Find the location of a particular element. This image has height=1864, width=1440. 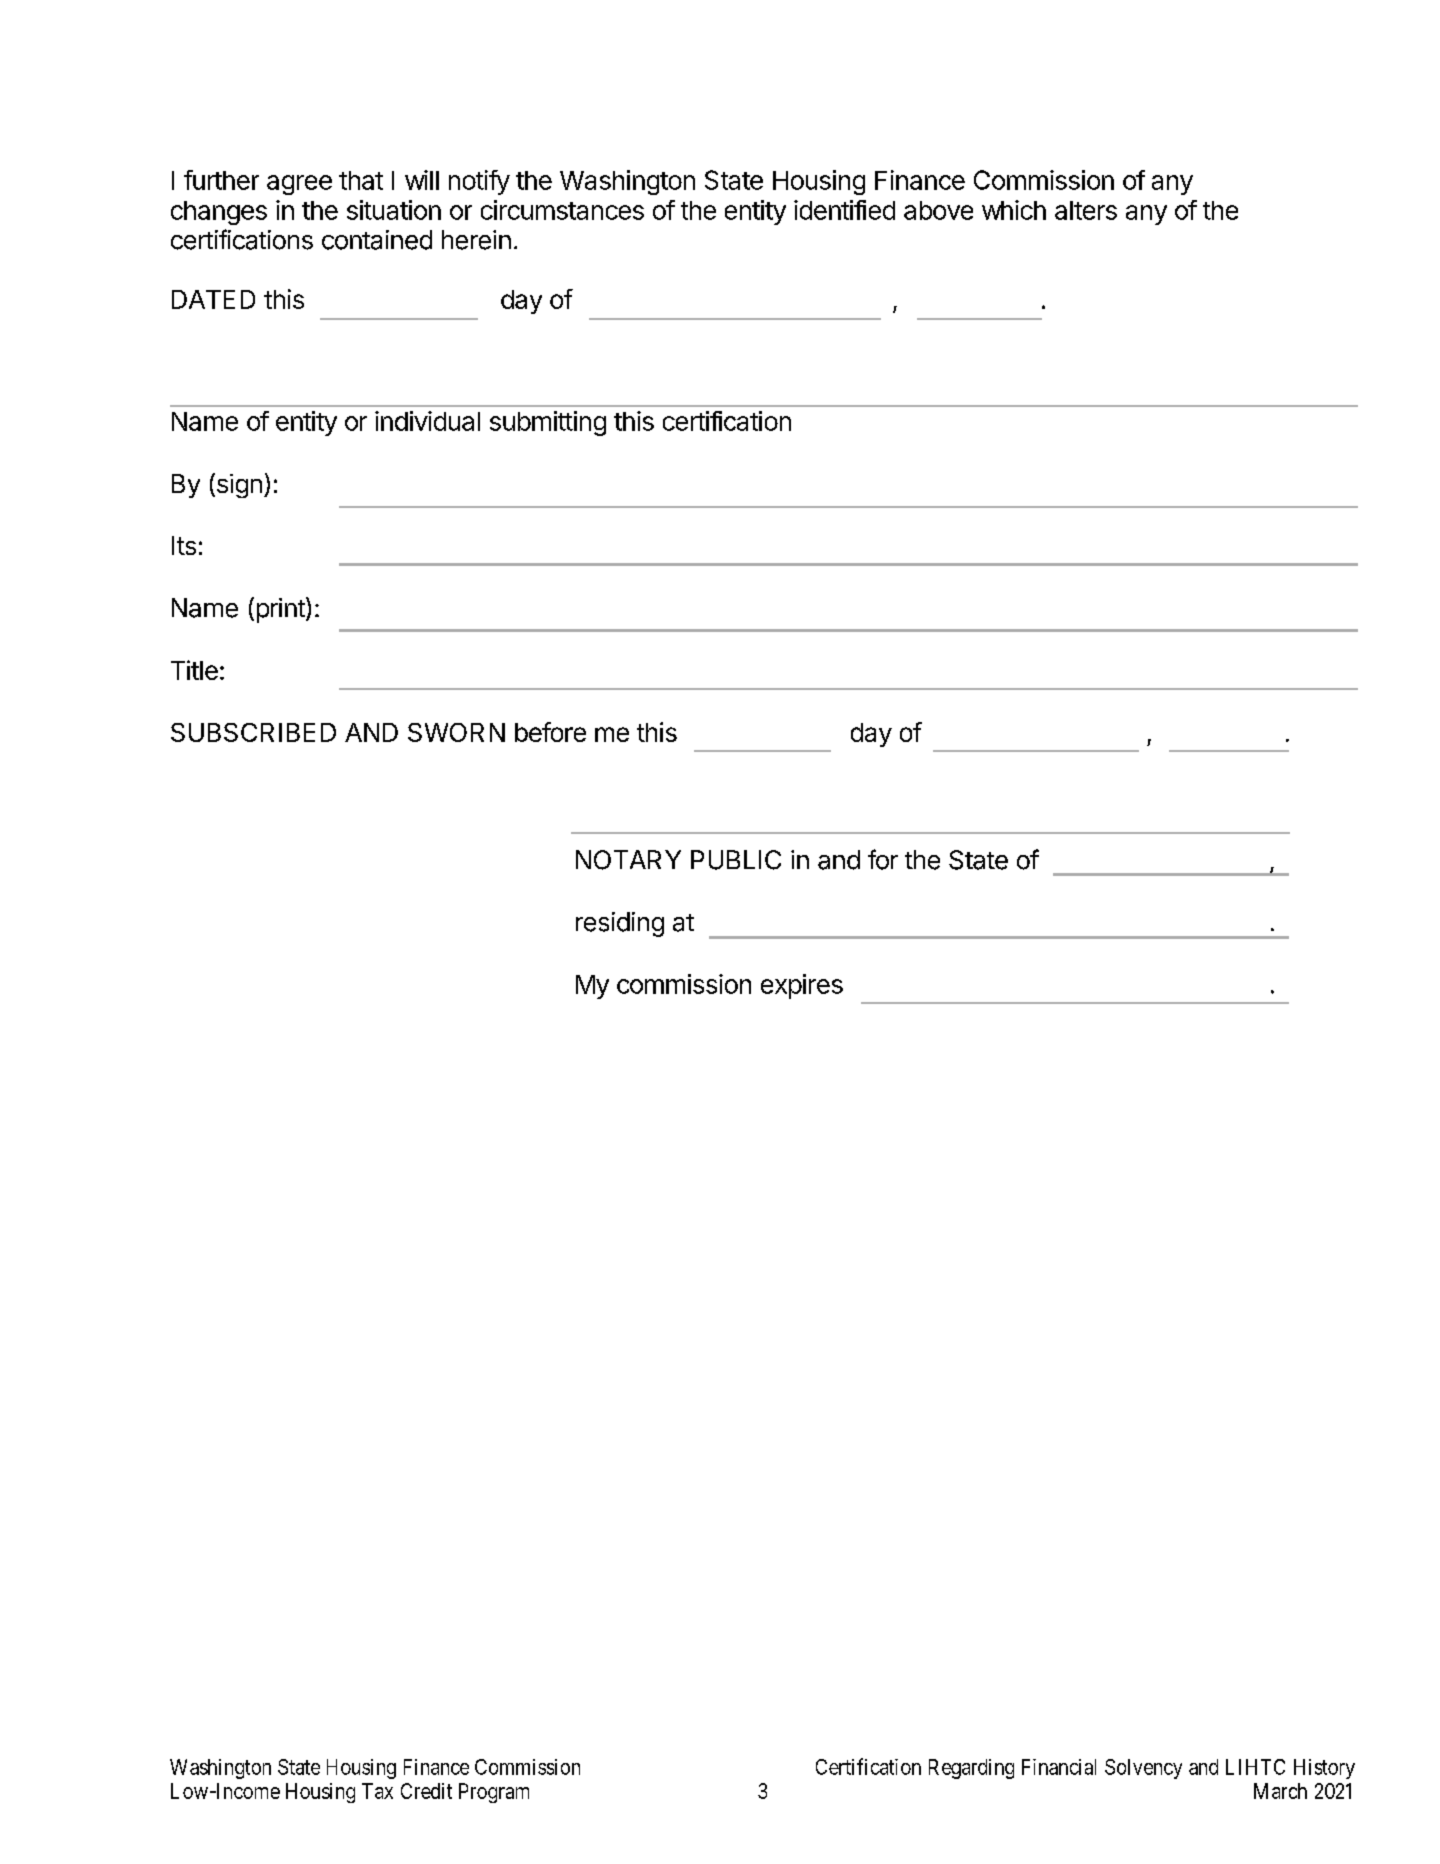

PUBLIC is located at coordinates (736, 860).
